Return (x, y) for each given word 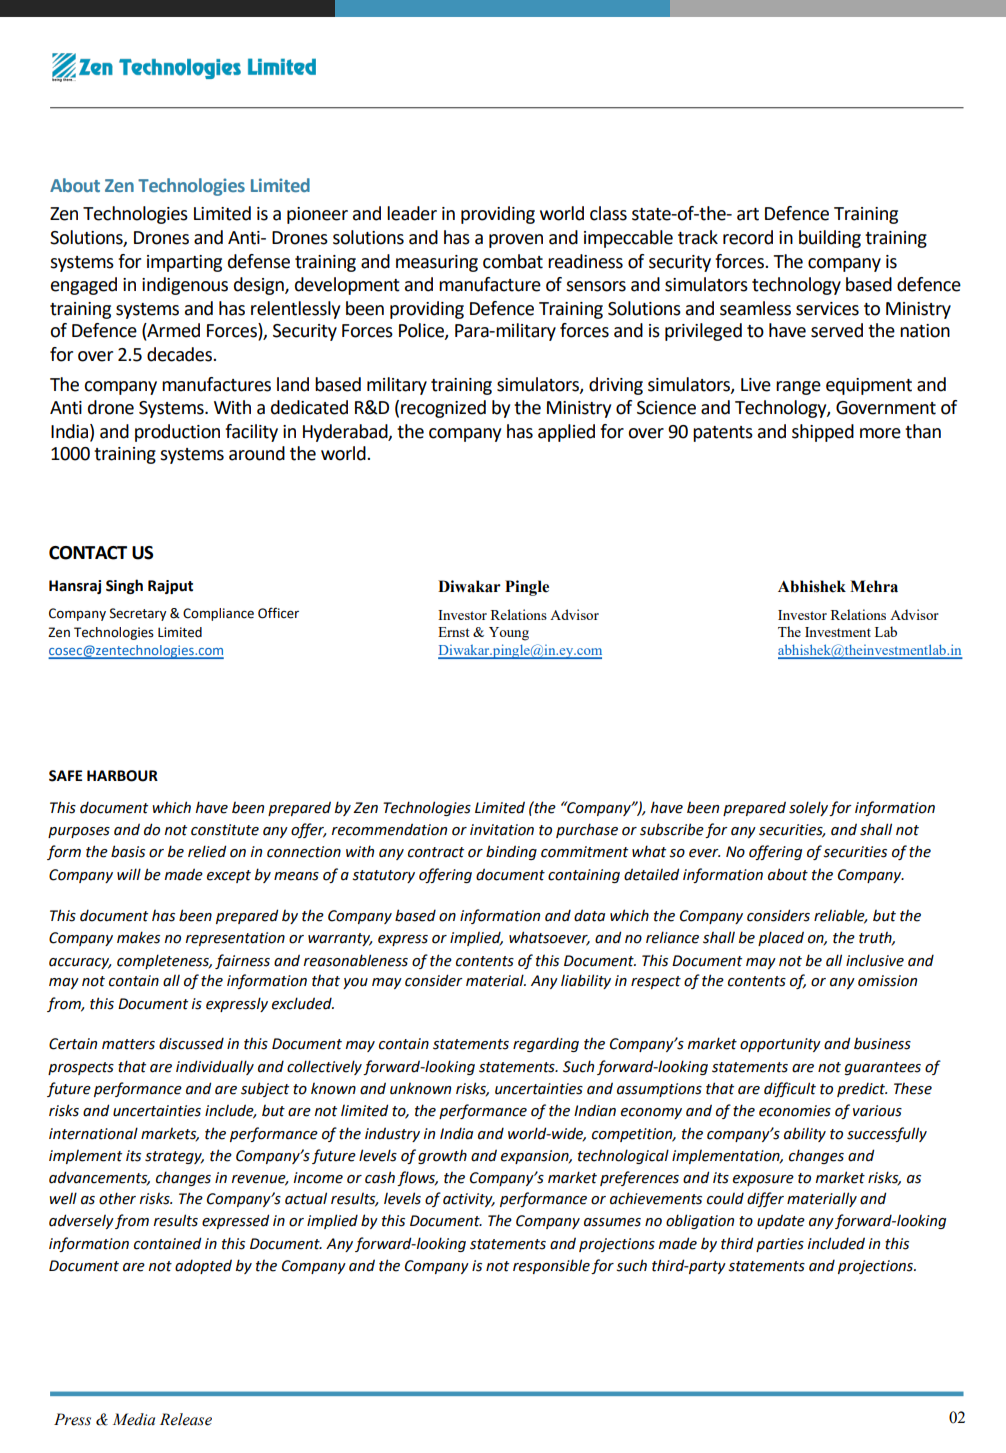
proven (516, 241)
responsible (551, 1266)
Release (186, 1419)
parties (780, 1245)
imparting (184, 263)
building (830, 239)
